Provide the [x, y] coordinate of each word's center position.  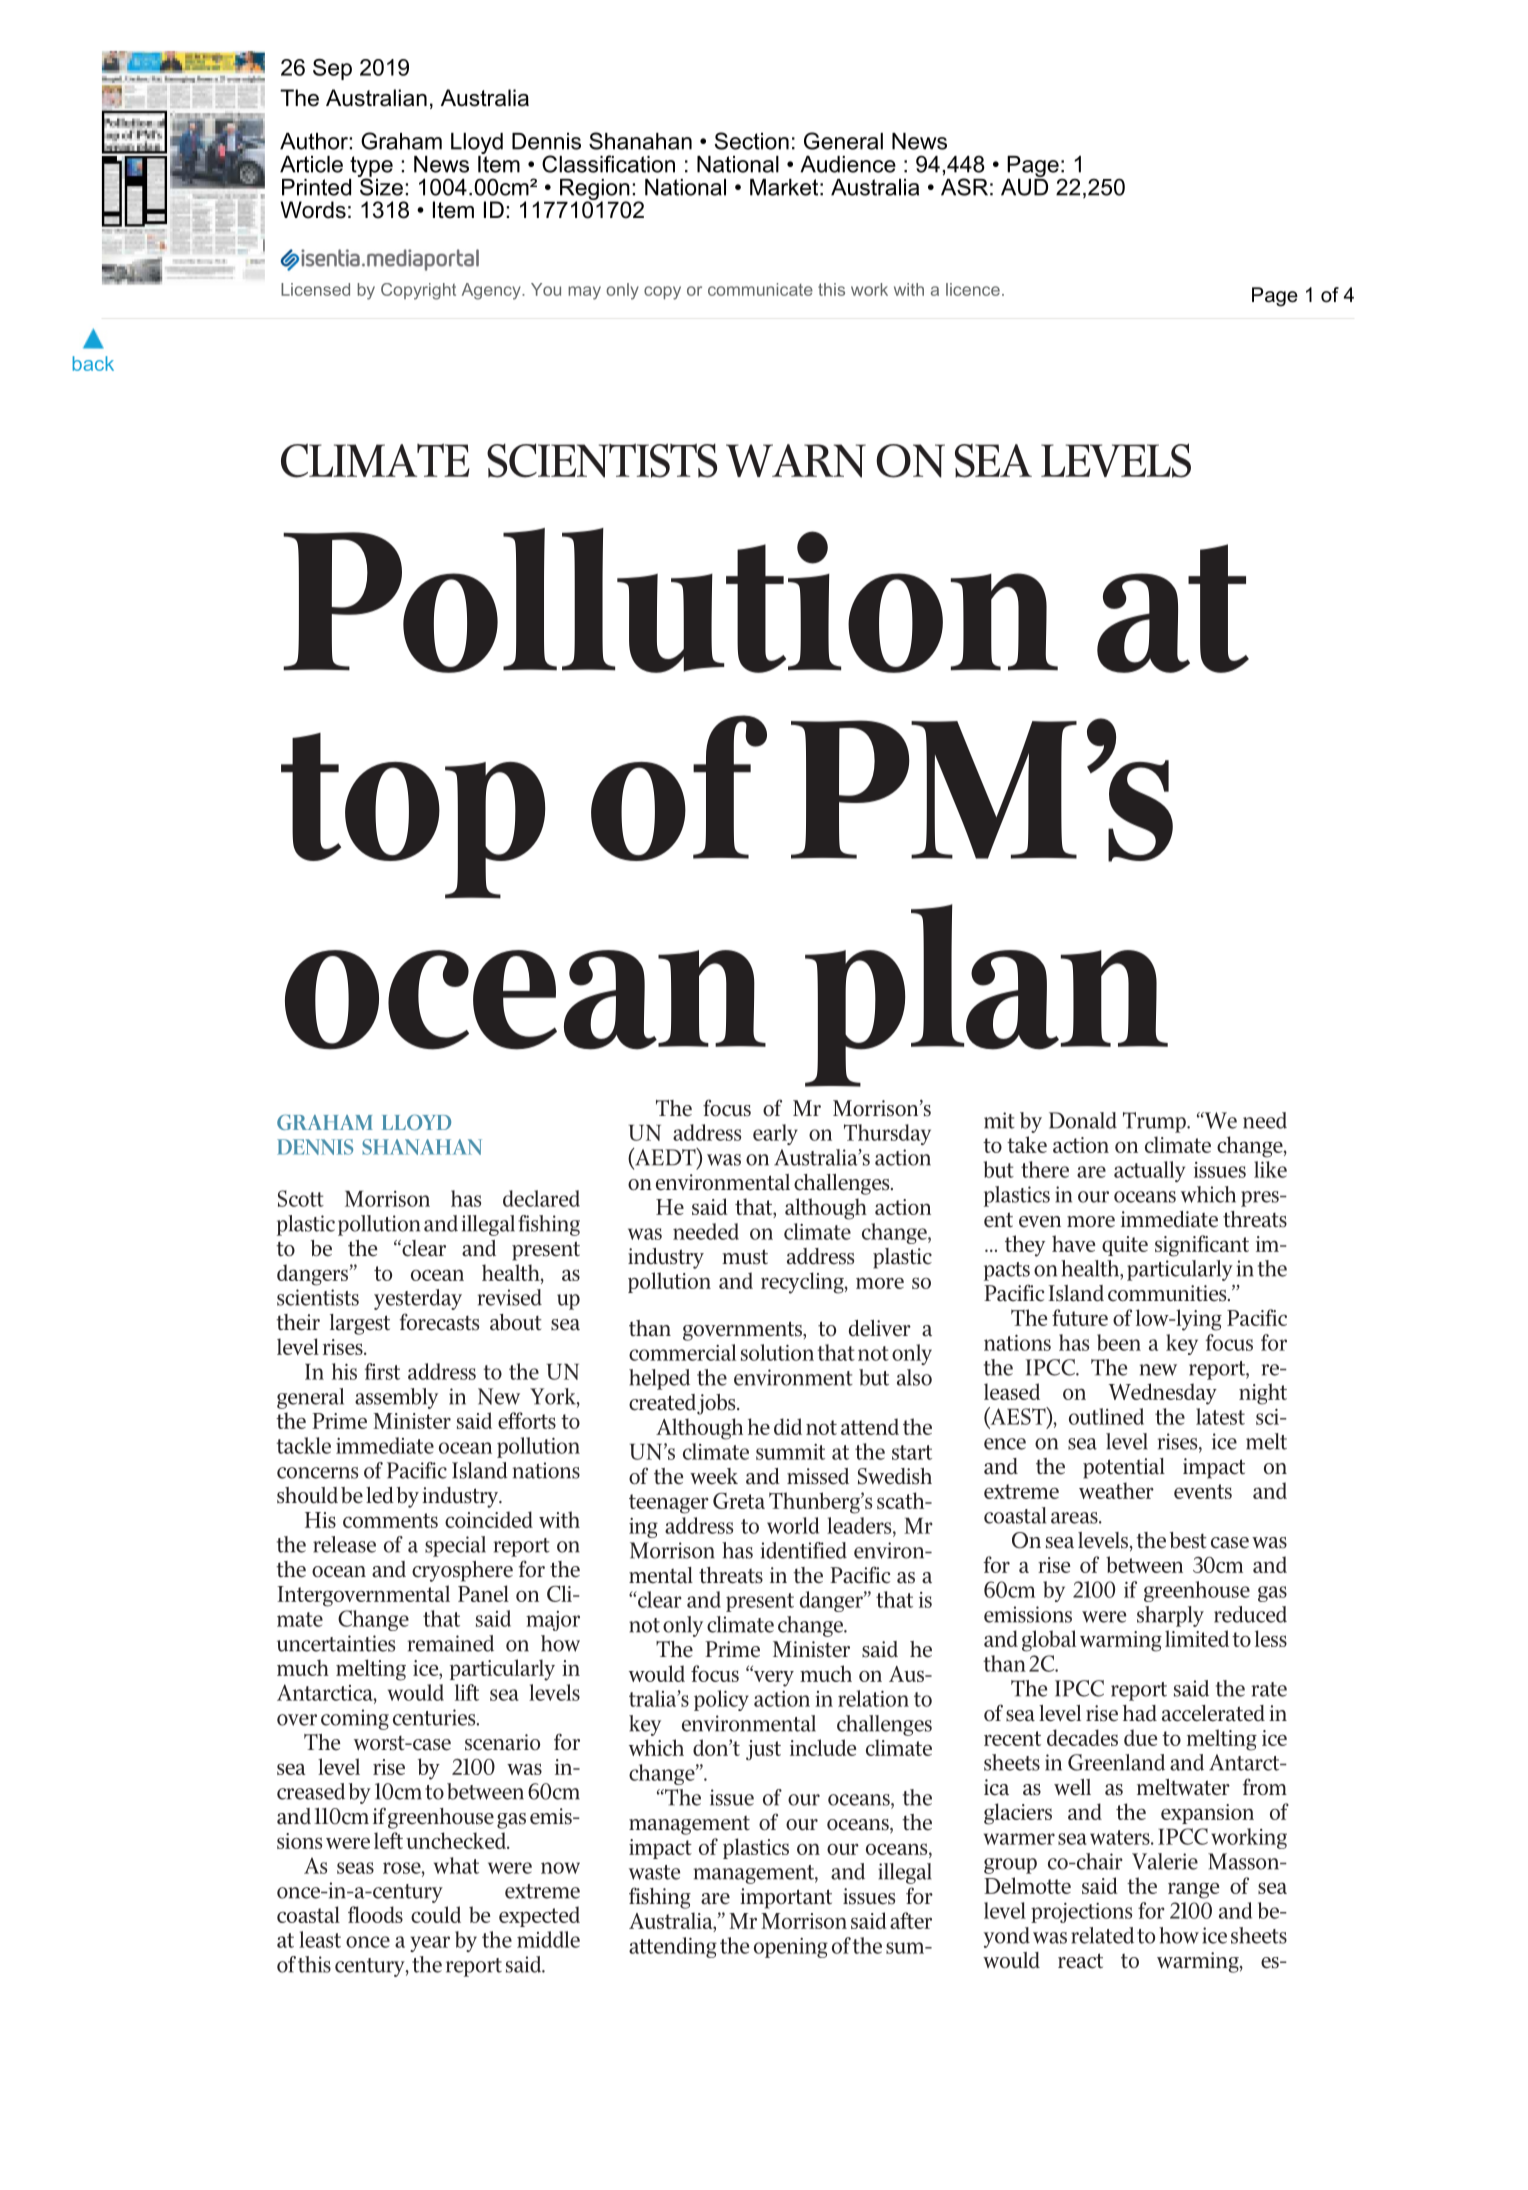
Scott [301, 1198]
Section [752, 141]
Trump [1155, 1122]
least [320, 1939]
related [1102, 1935]
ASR [964, 187]
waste [654, 1872]
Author [314, 141]
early [775, 1134]
